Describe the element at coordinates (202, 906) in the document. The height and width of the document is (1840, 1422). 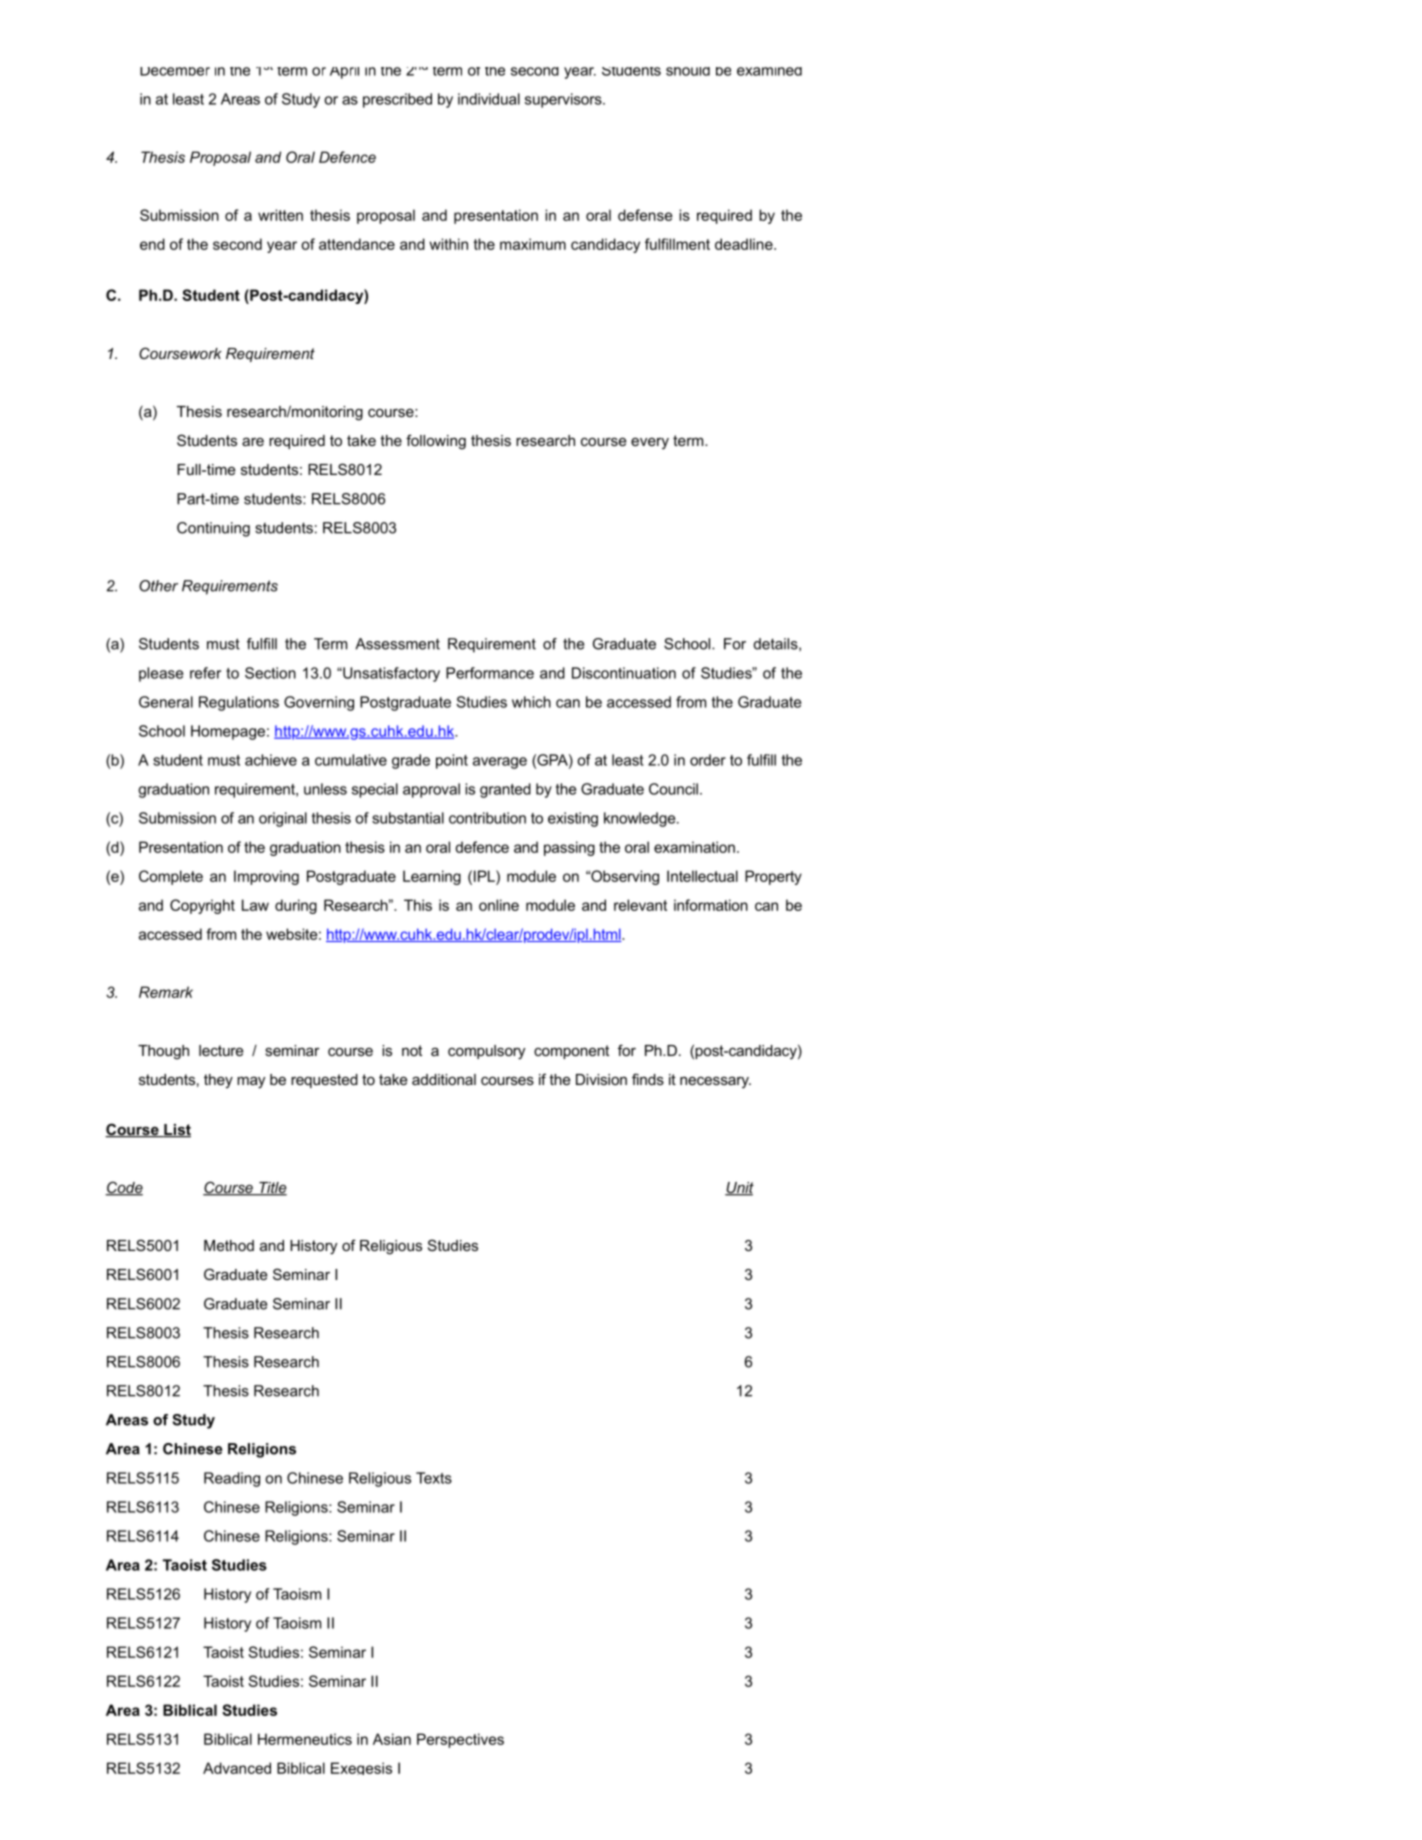
I see `Copyright` at that location.
